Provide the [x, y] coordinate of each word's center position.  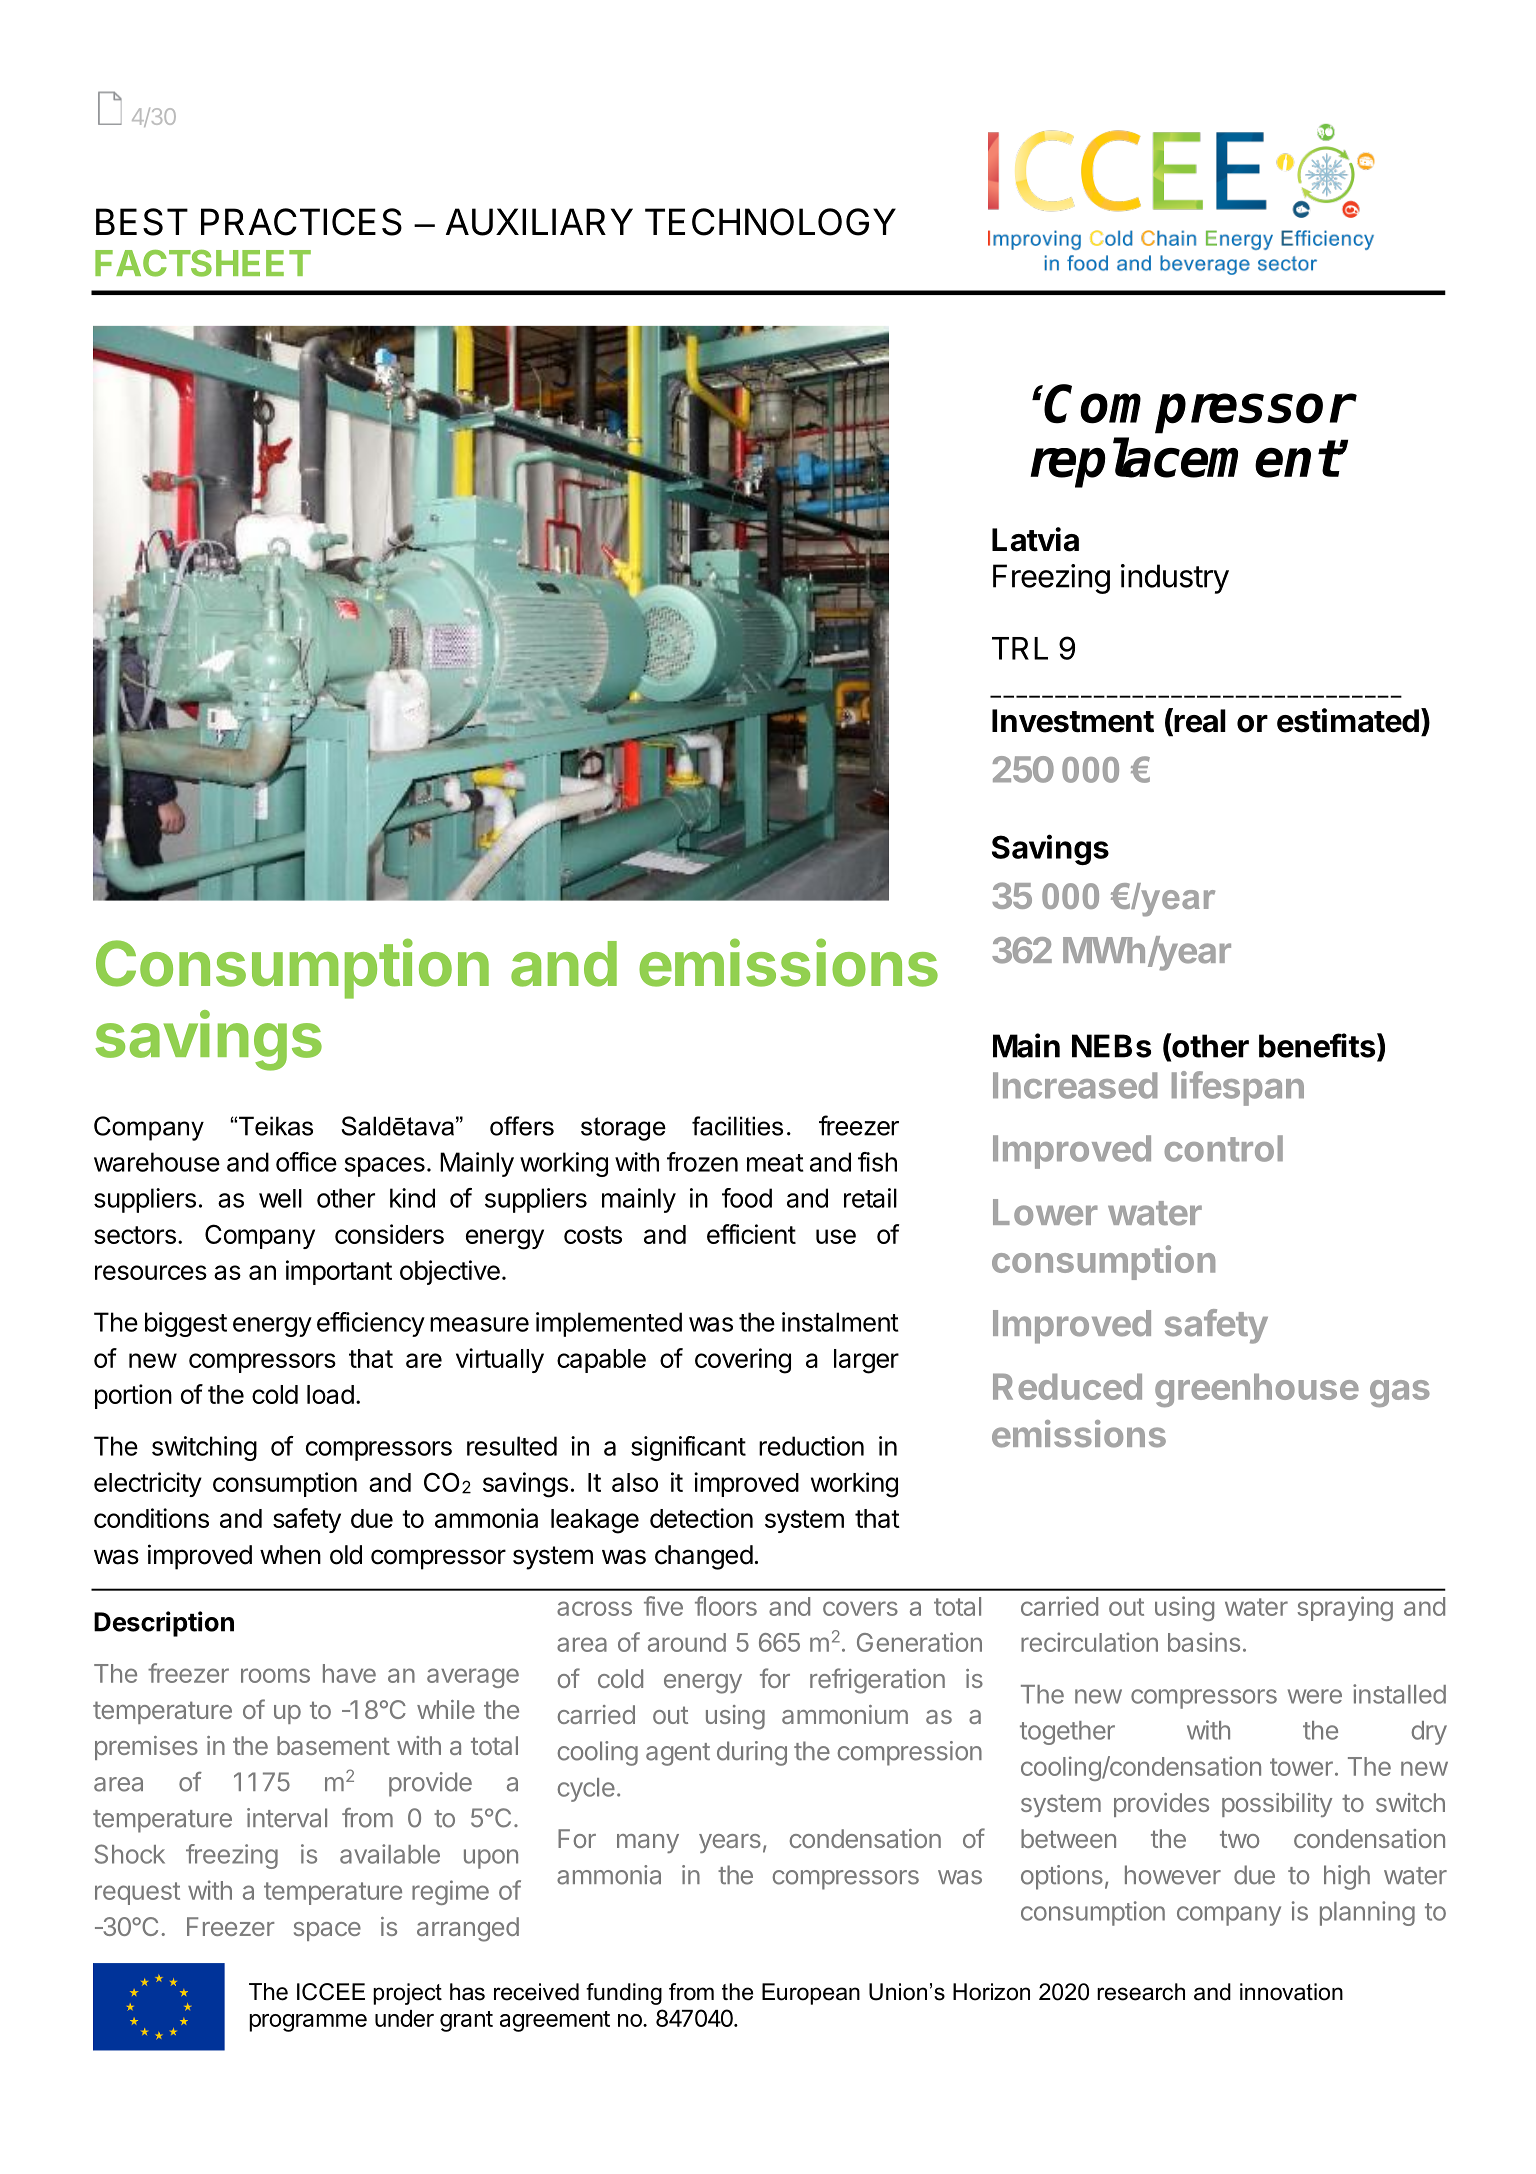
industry [1175, 579]
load [330, 1394]
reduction [811, 1446]
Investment [1073, 721]
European [811, 1994]
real [1199, 721]
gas [1400, 1393]
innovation [1291, 1992]
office [306, 1162]
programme [308, 2023]
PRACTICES [301, 222]
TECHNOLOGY [770, 222]
